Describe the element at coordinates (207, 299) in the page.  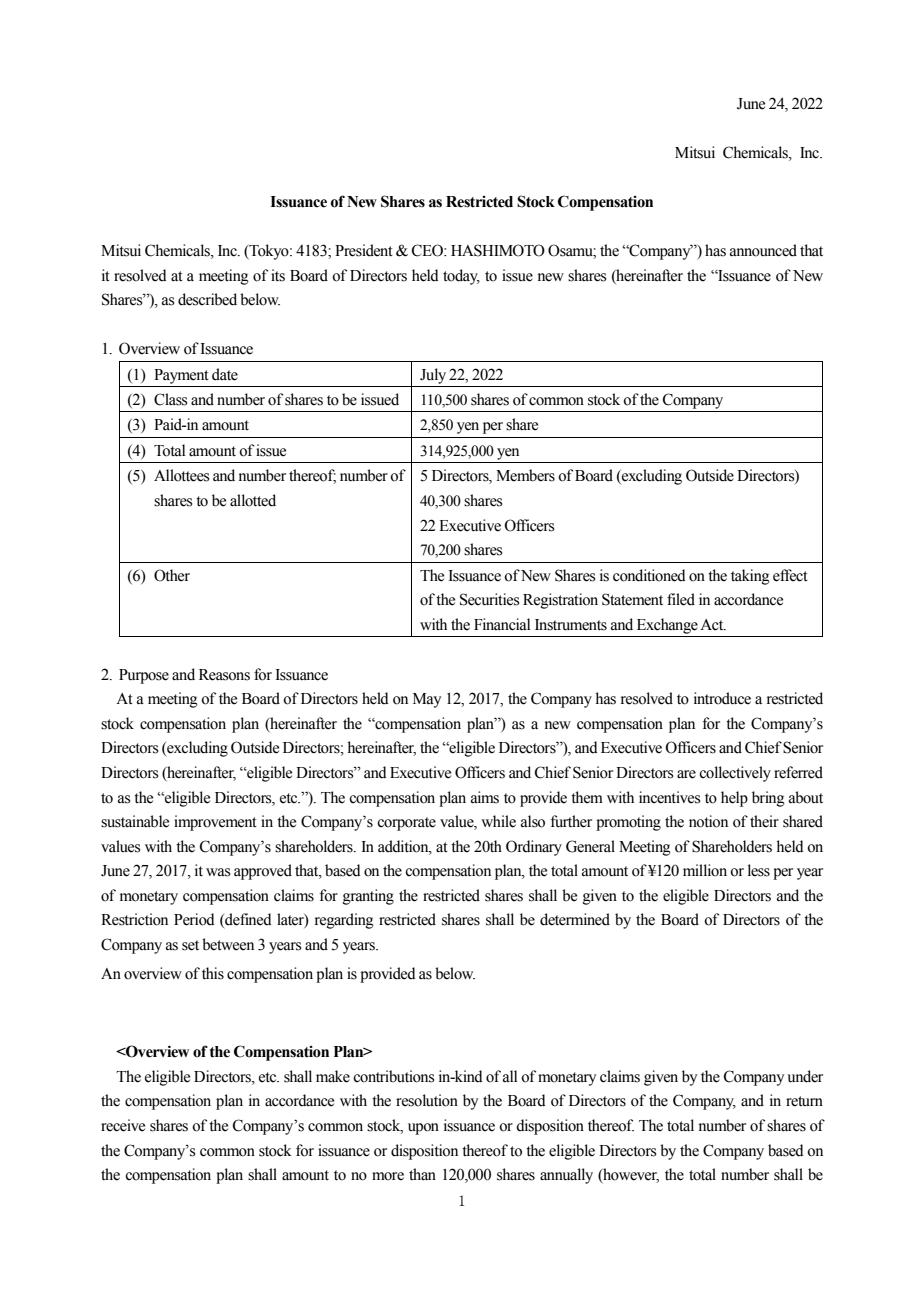
I see `described` at that location.
